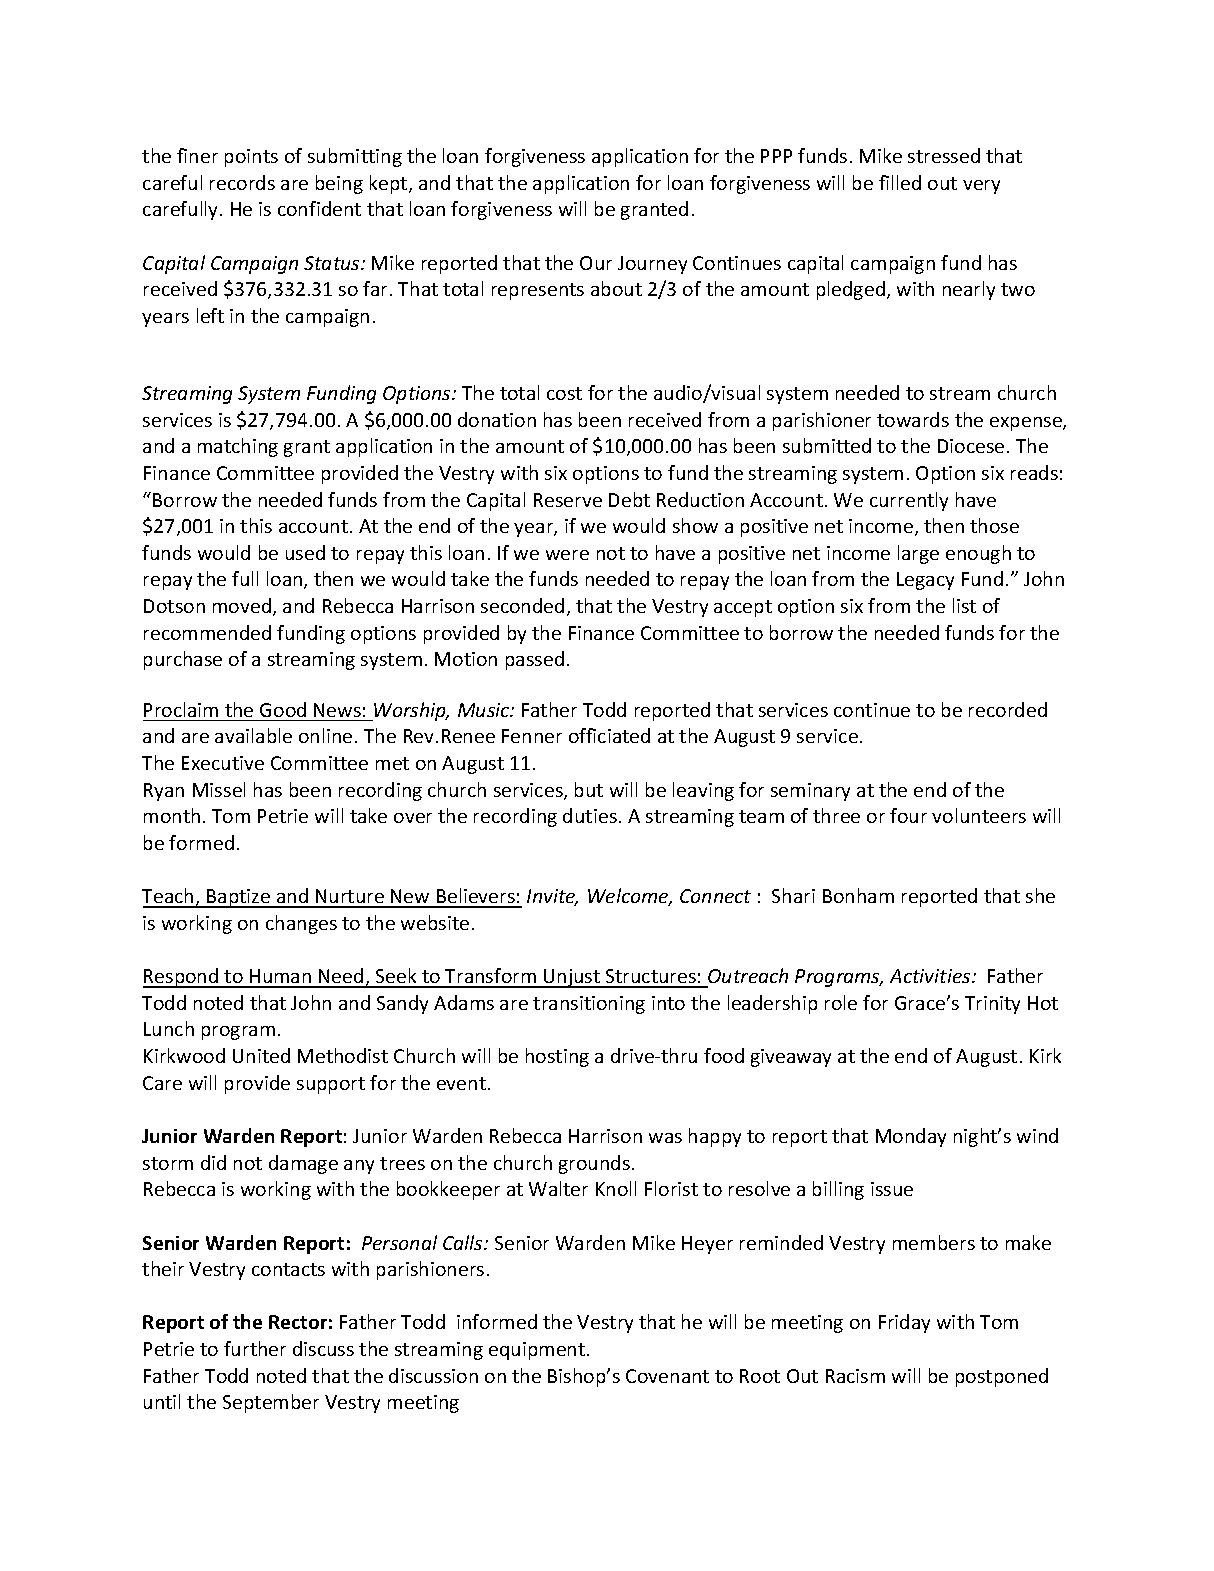 Image resolution: width=1214 pixels, height=1571 pixels. What do you see at coordinates (667, 1376) in the screenshot?
I see `Covenant` at bounding box center [667, 1376].
